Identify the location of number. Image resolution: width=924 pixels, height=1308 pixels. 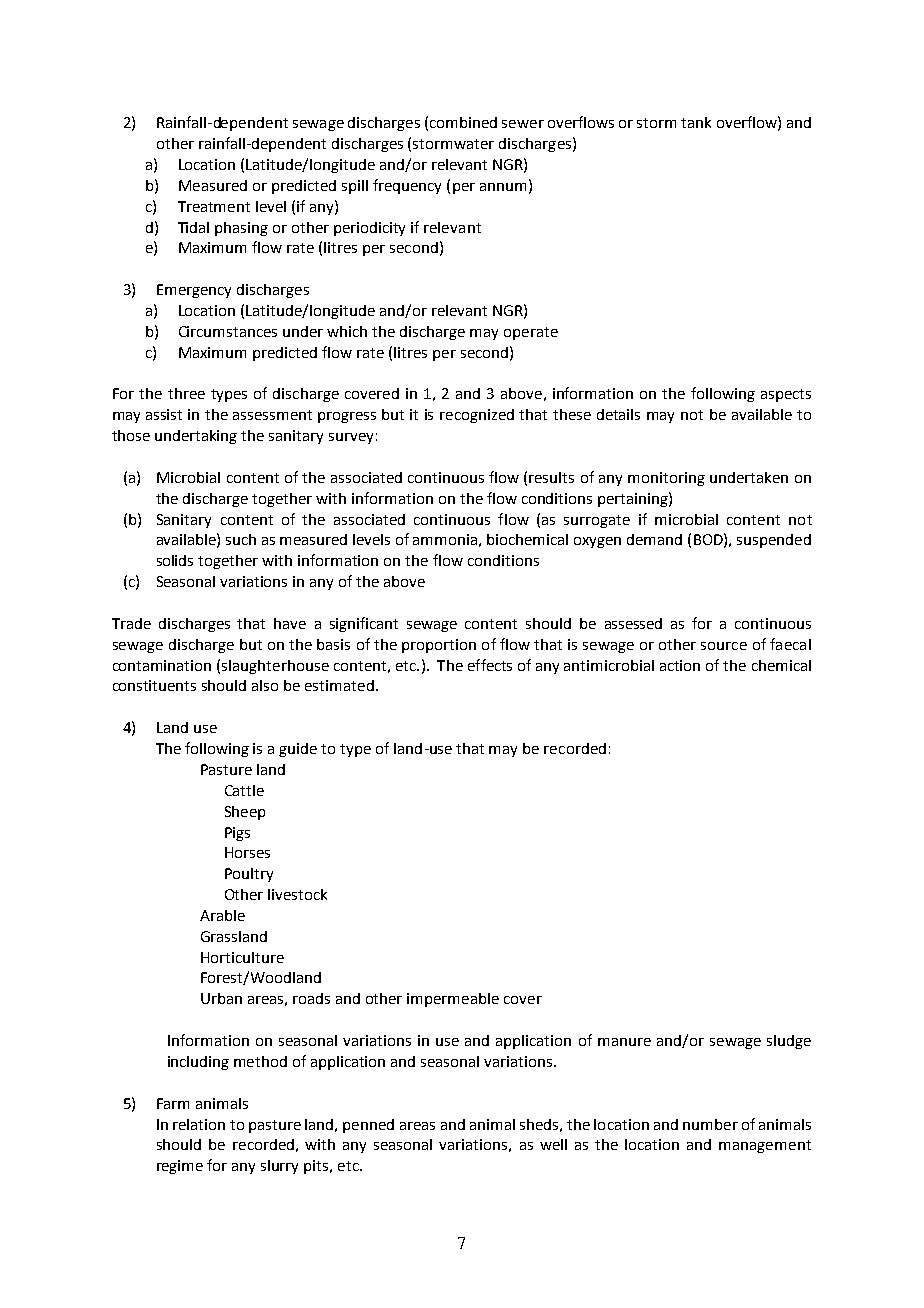
(710, 1124).
